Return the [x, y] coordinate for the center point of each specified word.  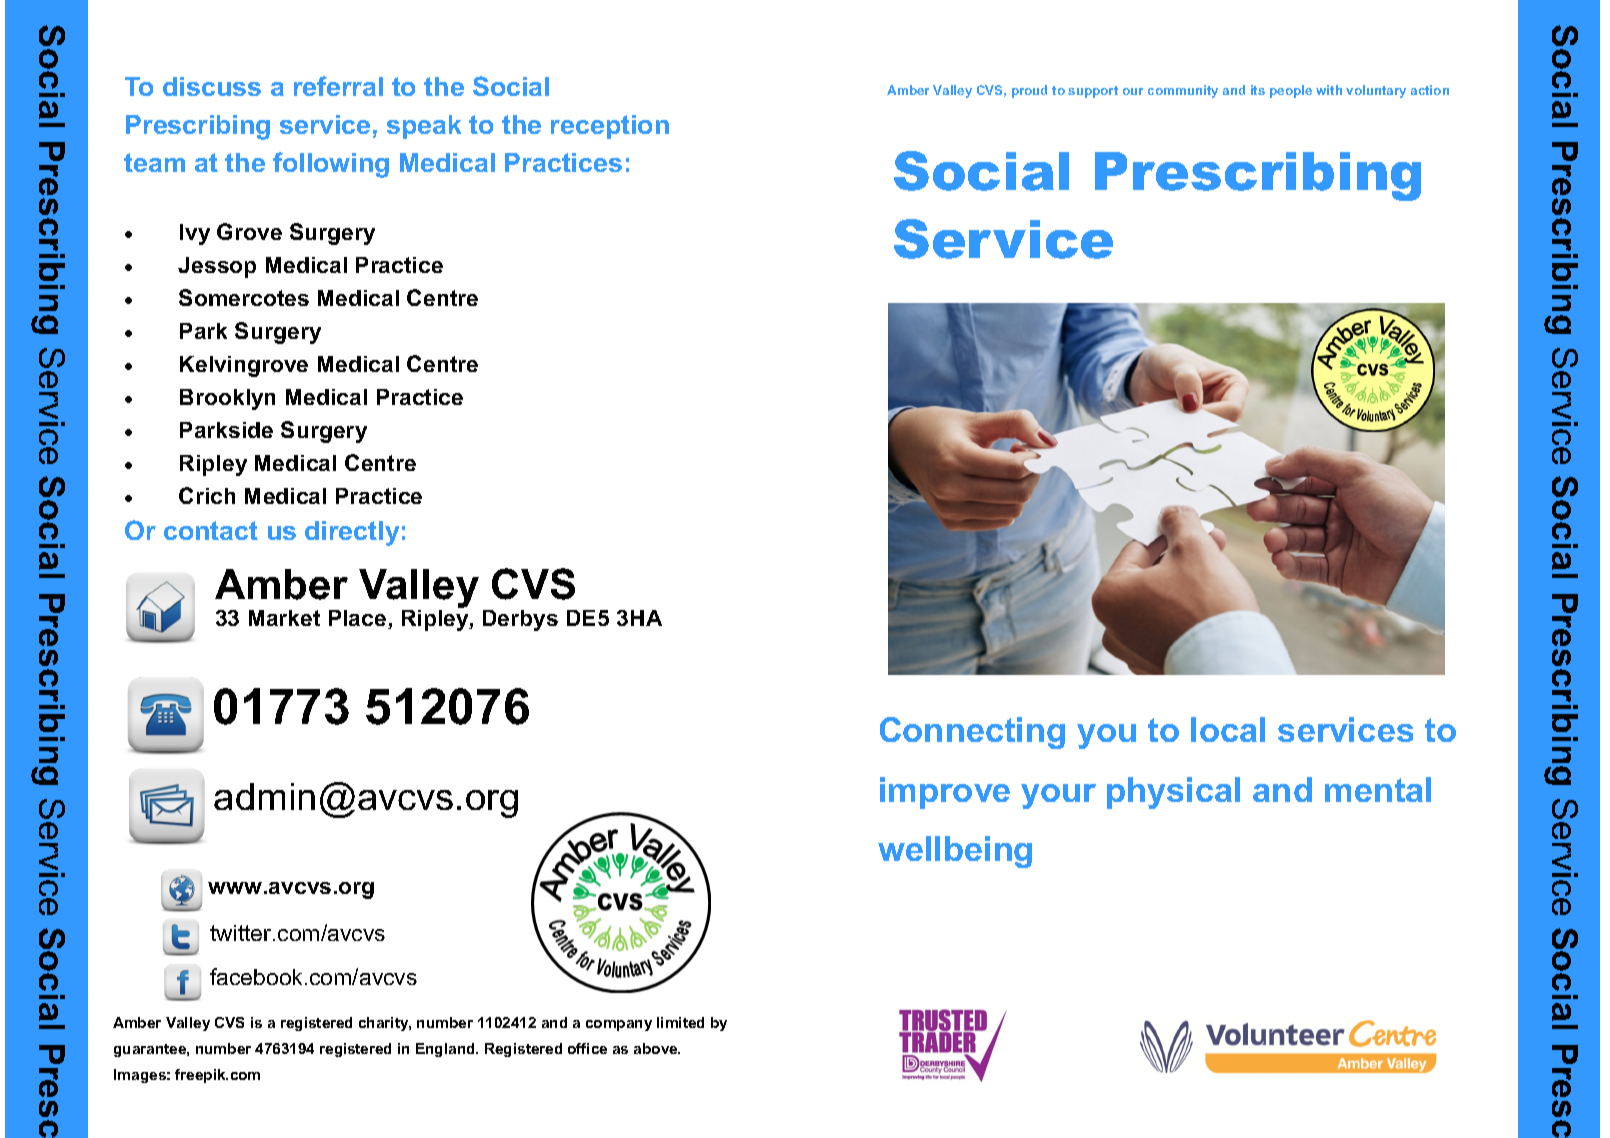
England [446, 1050]
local [1228, 729]
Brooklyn [227, 399]
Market [284, 618]
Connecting [972, 733]
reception [610, 127]
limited [680, 1022]
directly [352, 533]
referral [338, 86]
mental [1378, 789]
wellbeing [955, 852]
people [1291, 91]
